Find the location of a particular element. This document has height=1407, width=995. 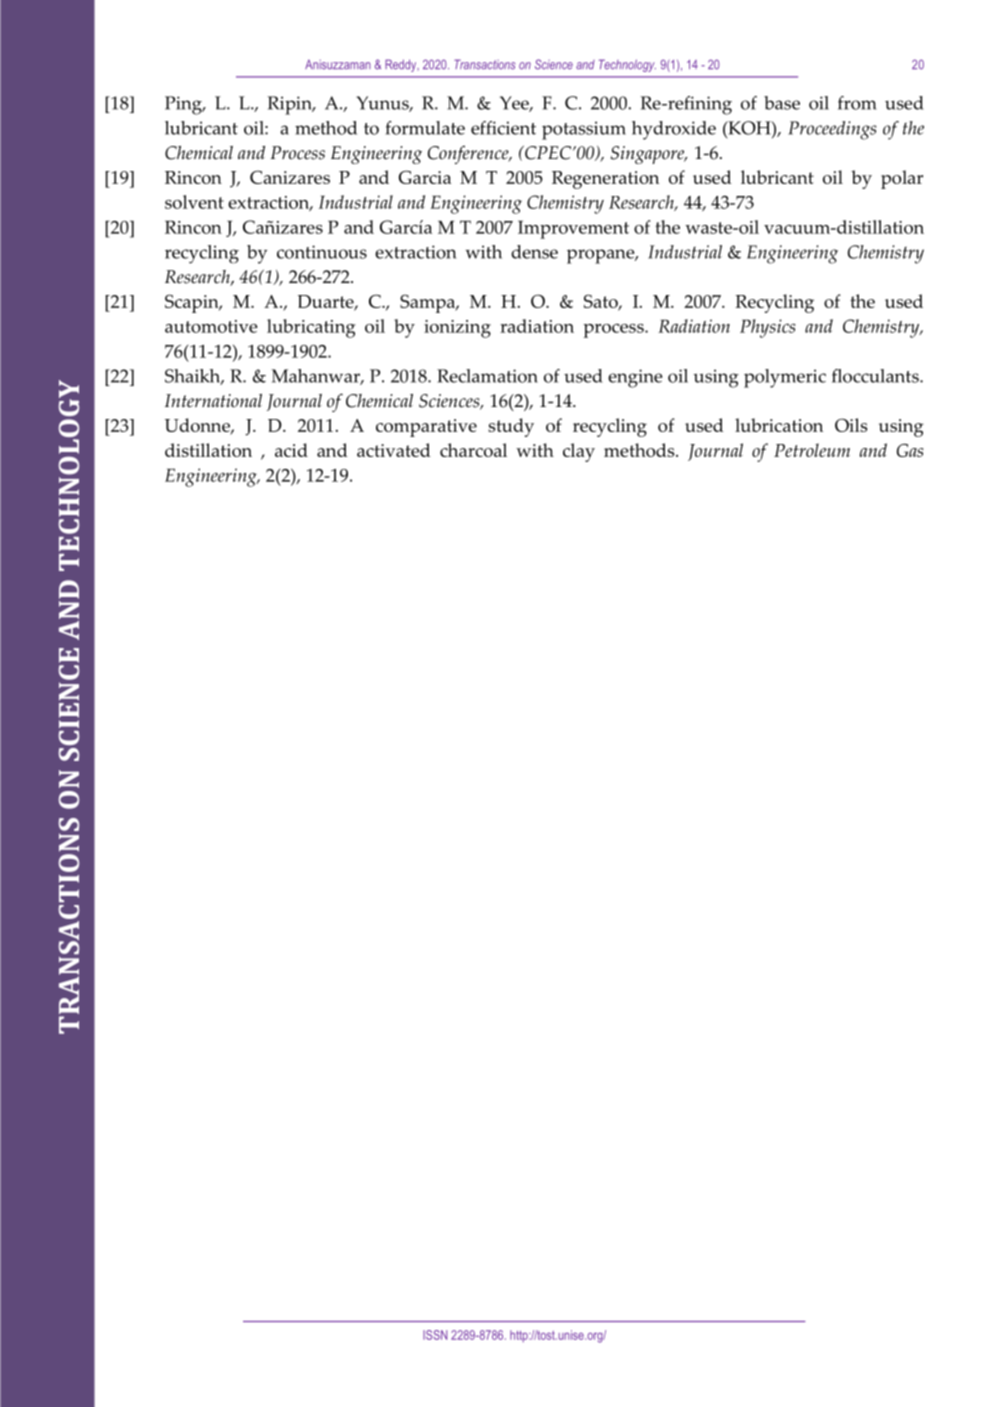

clay is located at coordinates (579, 452).
